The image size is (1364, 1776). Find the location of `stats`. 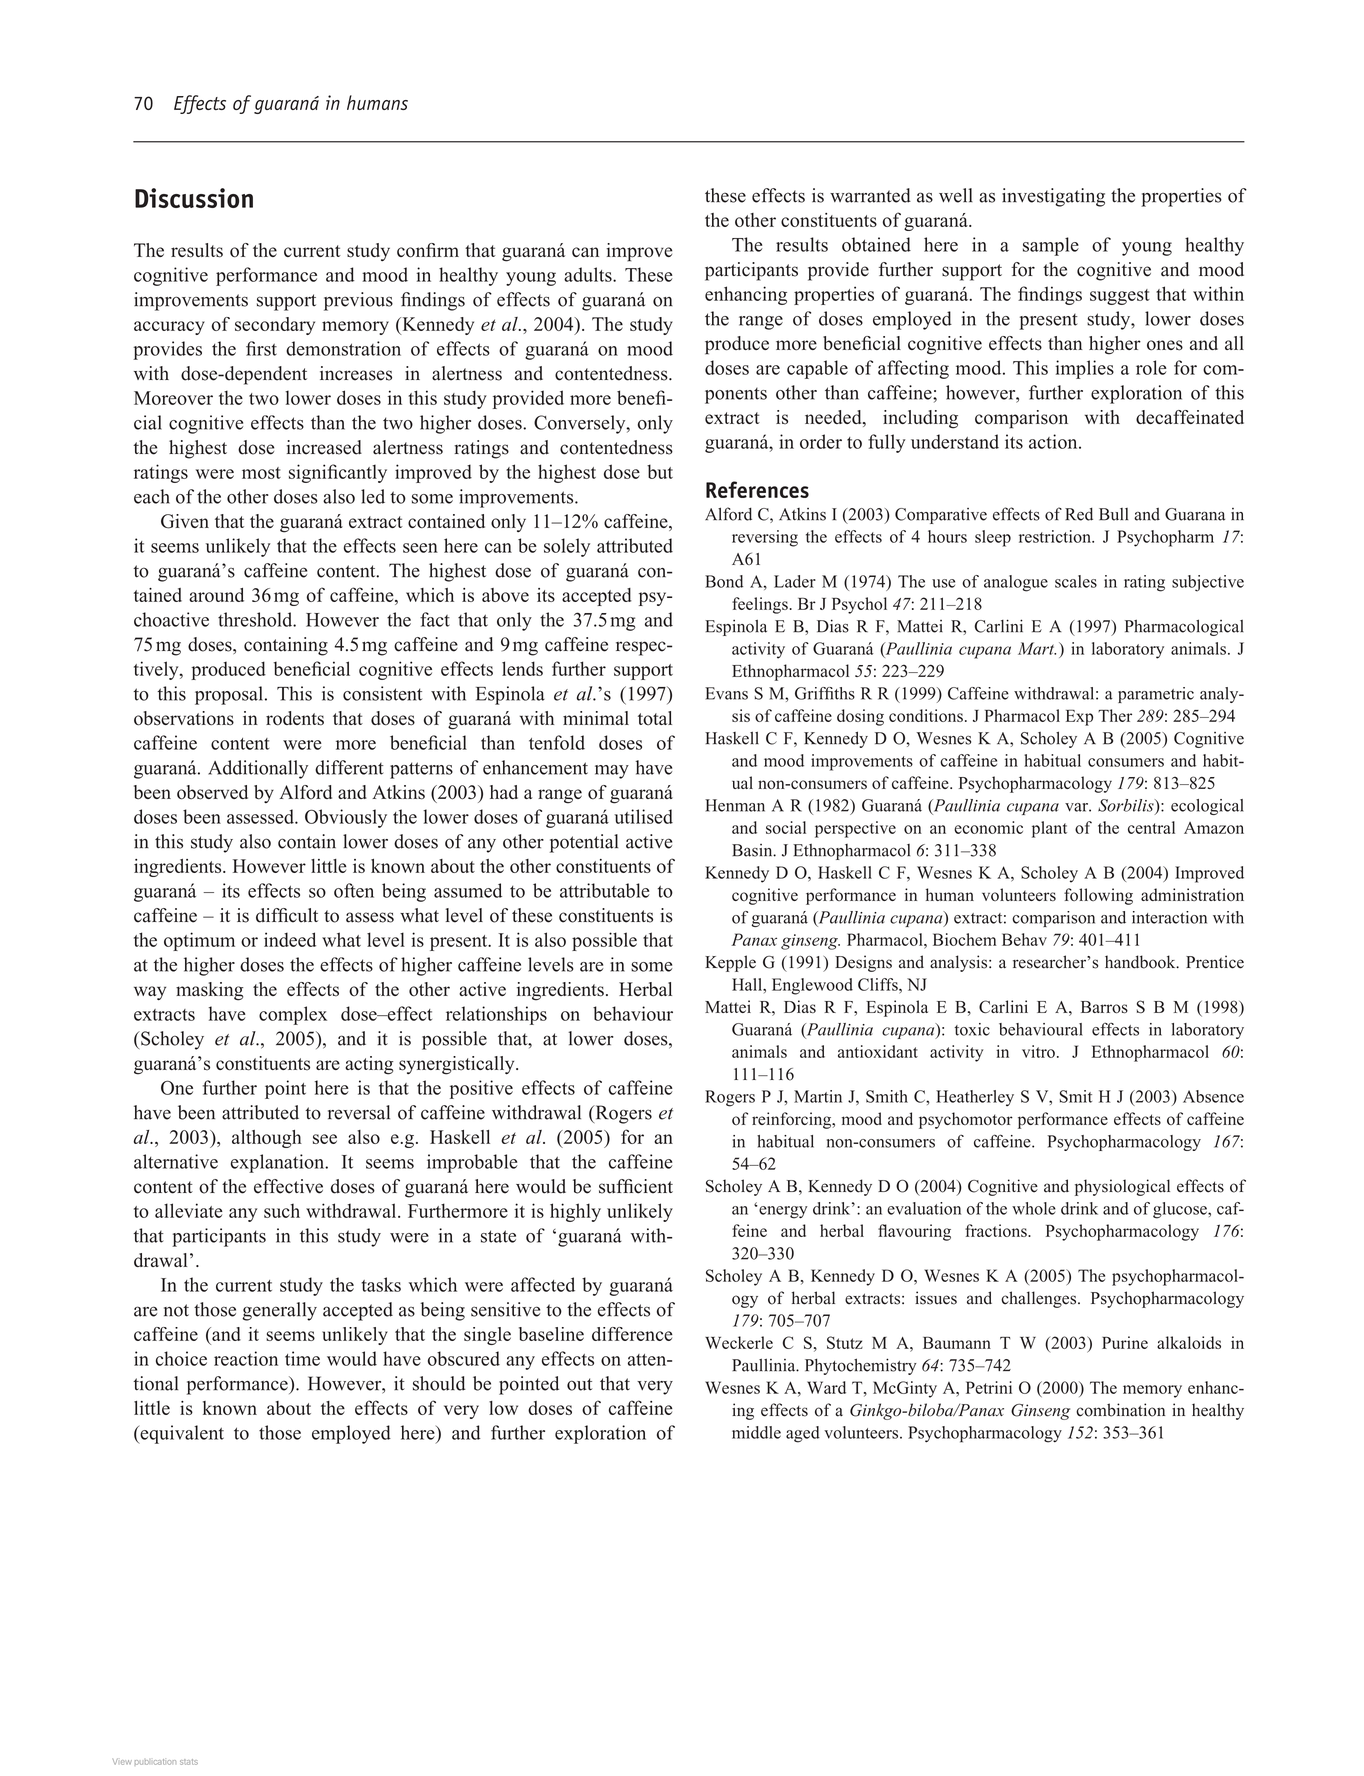

stats is located at coordinates (189, 1762).
